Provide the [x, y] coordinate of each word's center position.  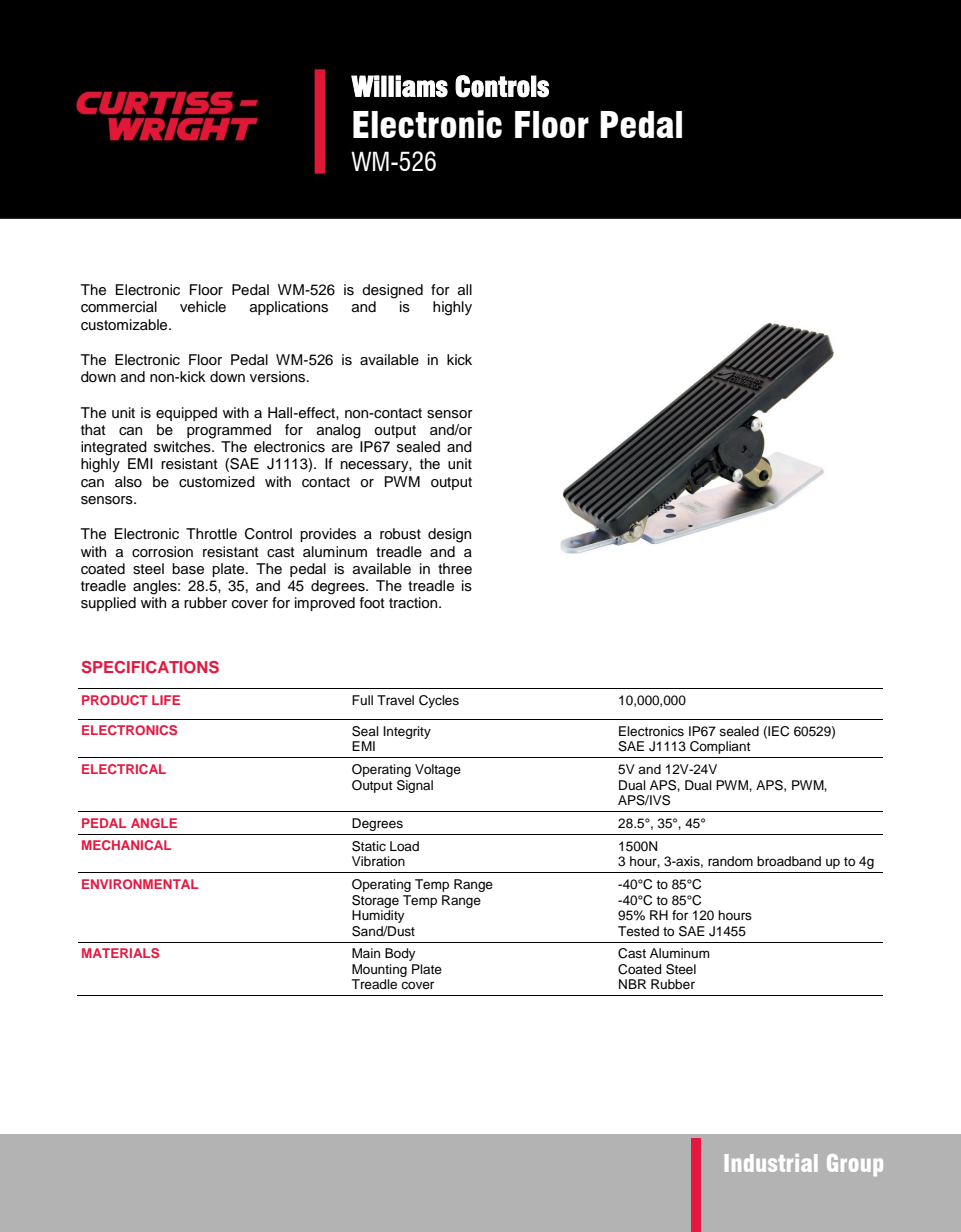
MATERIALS [120, 953]
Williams [399, 86]
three [455, 569]
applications [289, 308]
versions [279, 377]
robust [400, 534]
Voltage [438, 770]
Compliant [720, 747]
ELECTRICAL [124, 769]
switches [183, 447]
